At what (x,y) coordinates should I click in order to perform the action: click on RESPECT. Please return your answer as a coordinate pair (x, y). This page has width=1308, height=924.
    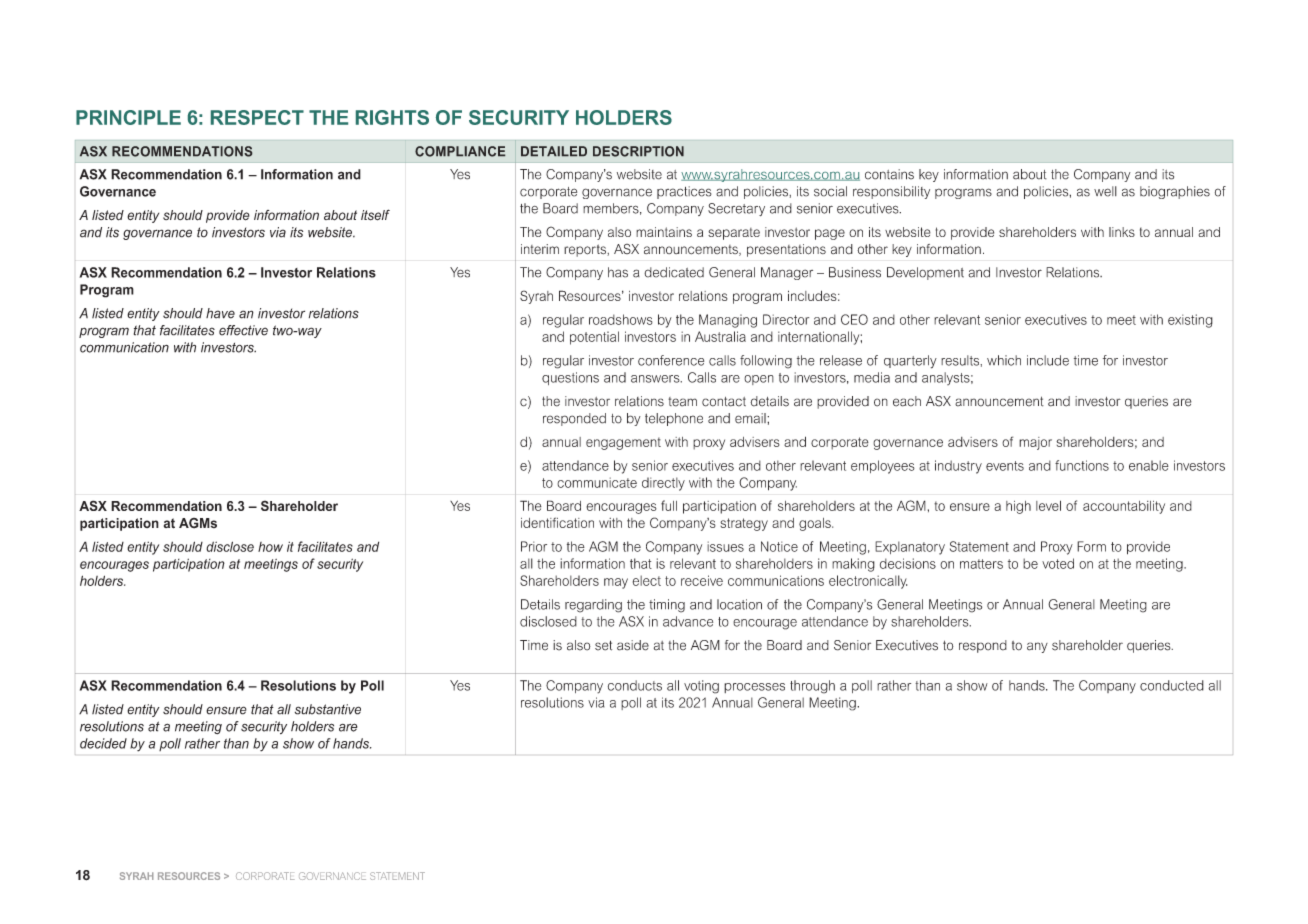
    Looking at the image, I should click on (257, 117).
